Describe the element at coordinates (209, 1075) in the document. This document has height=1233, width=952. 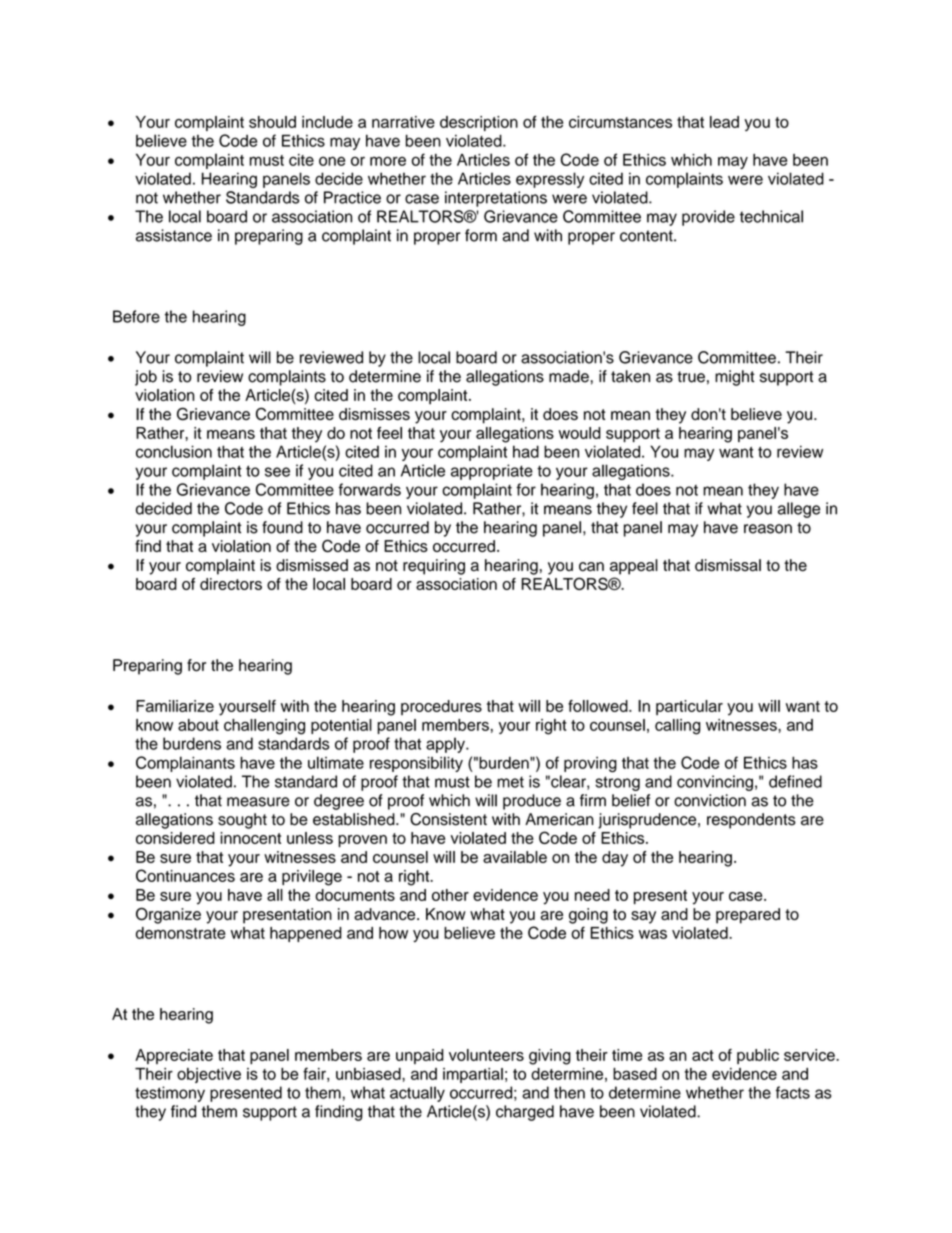
I see `objective` at that location.
